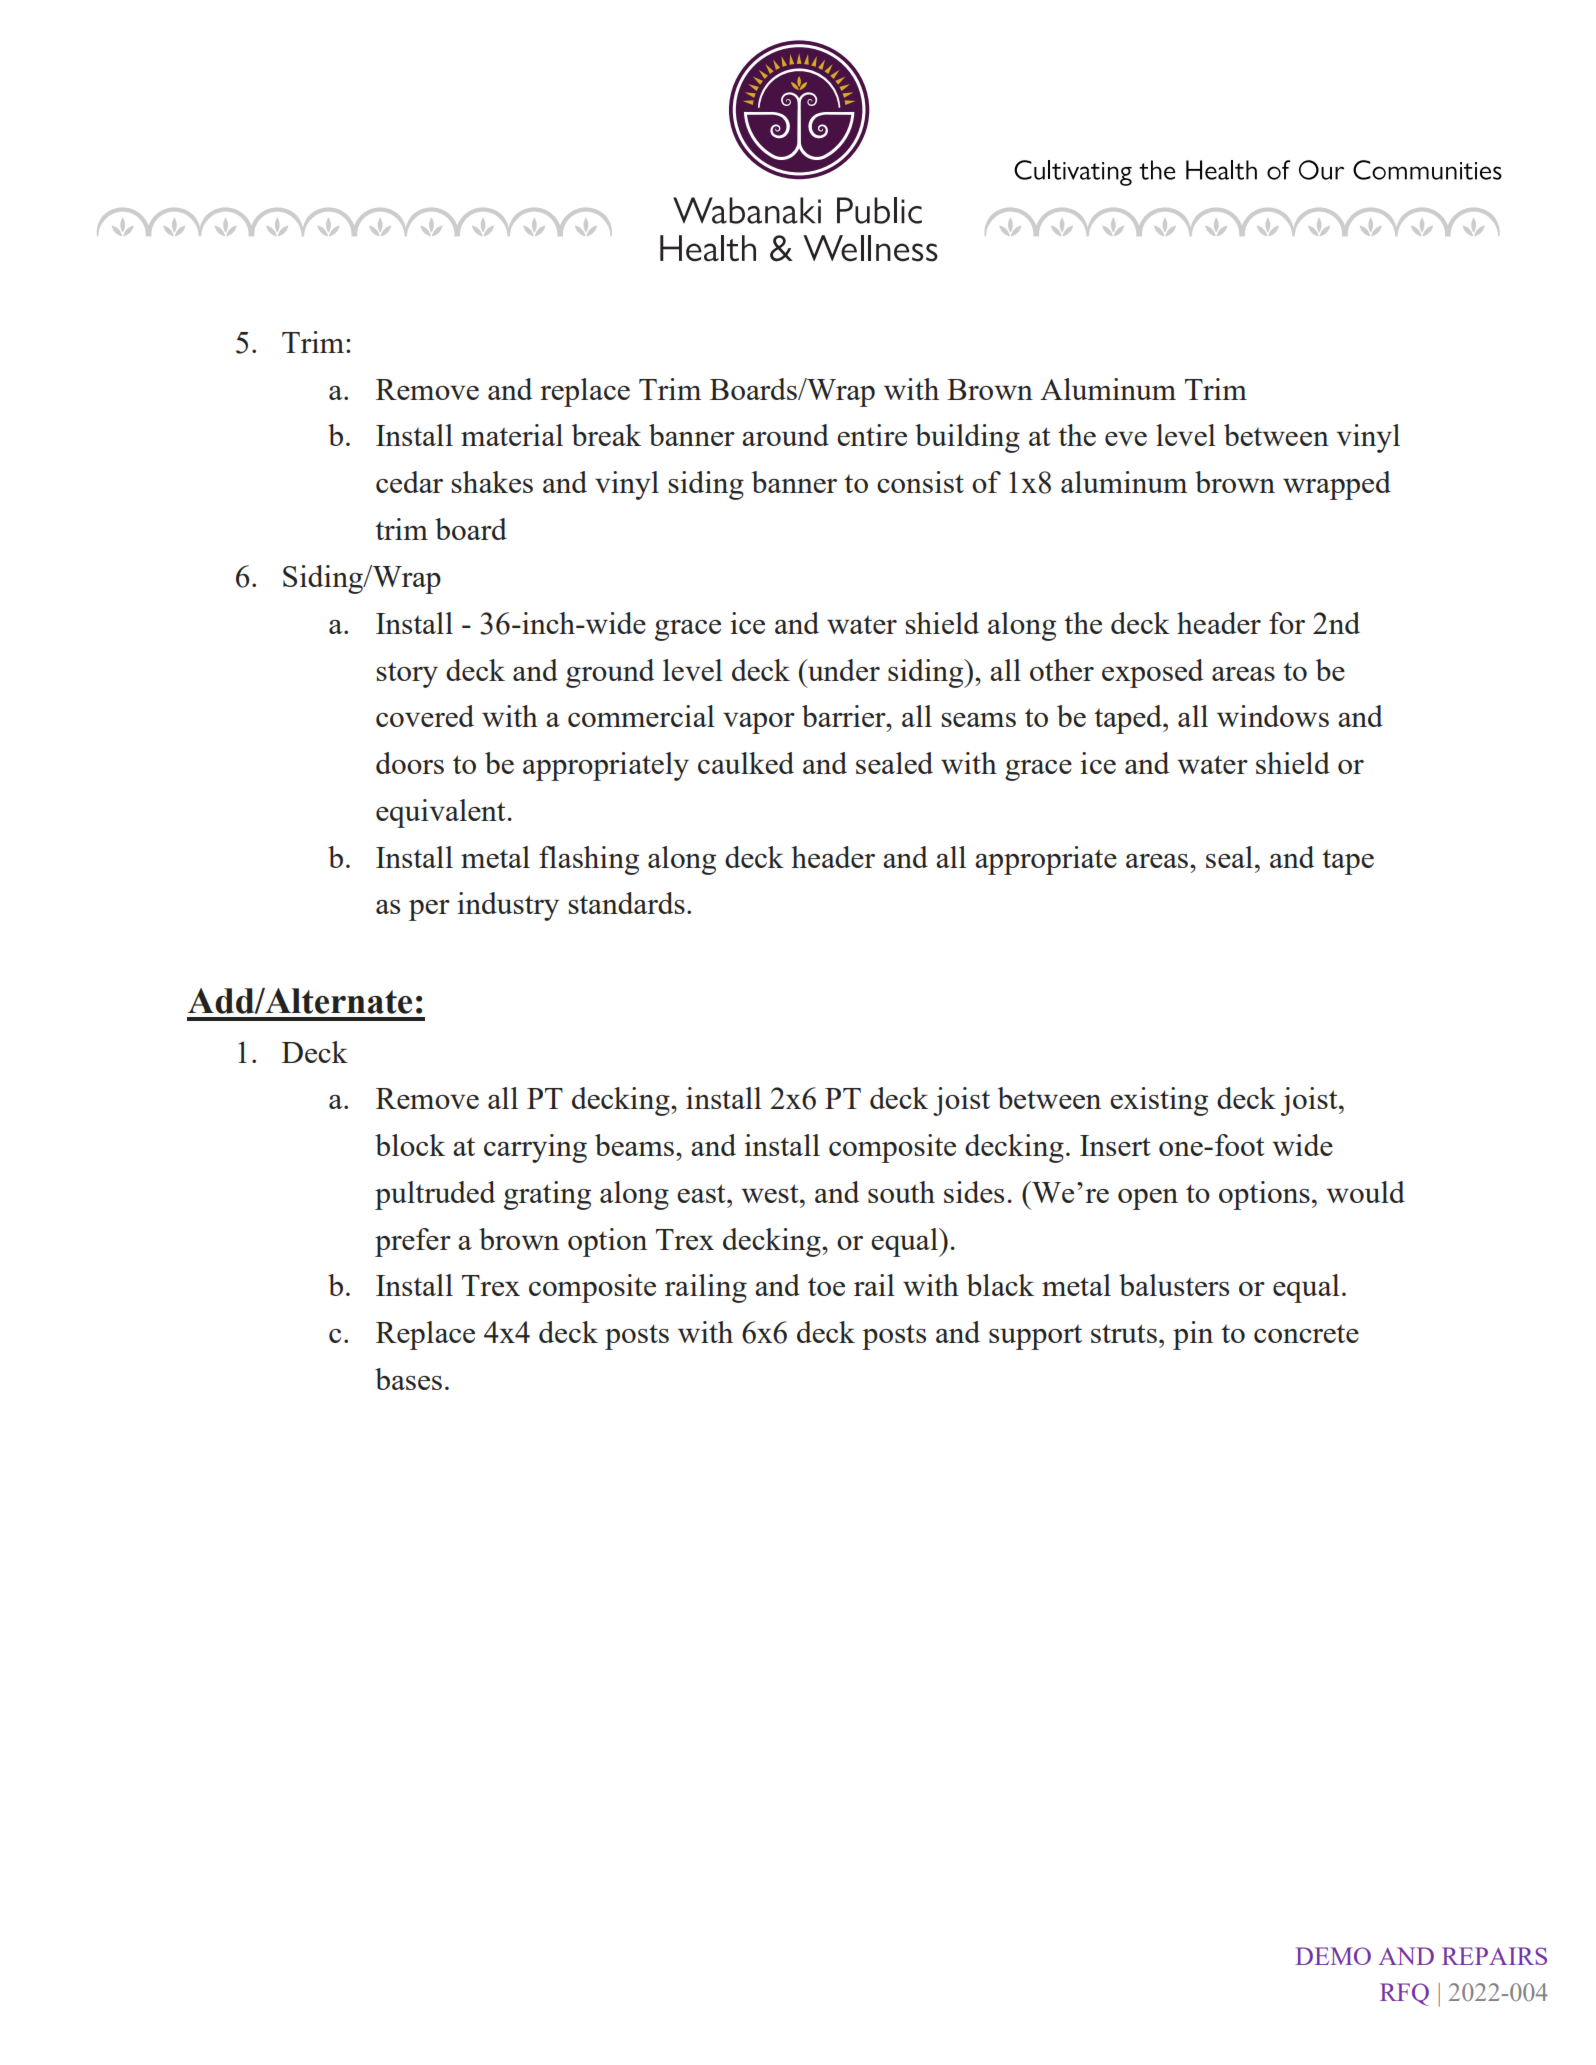  Describe the element at coordinates (920, 482) in the image. I see `consist` at that location.
